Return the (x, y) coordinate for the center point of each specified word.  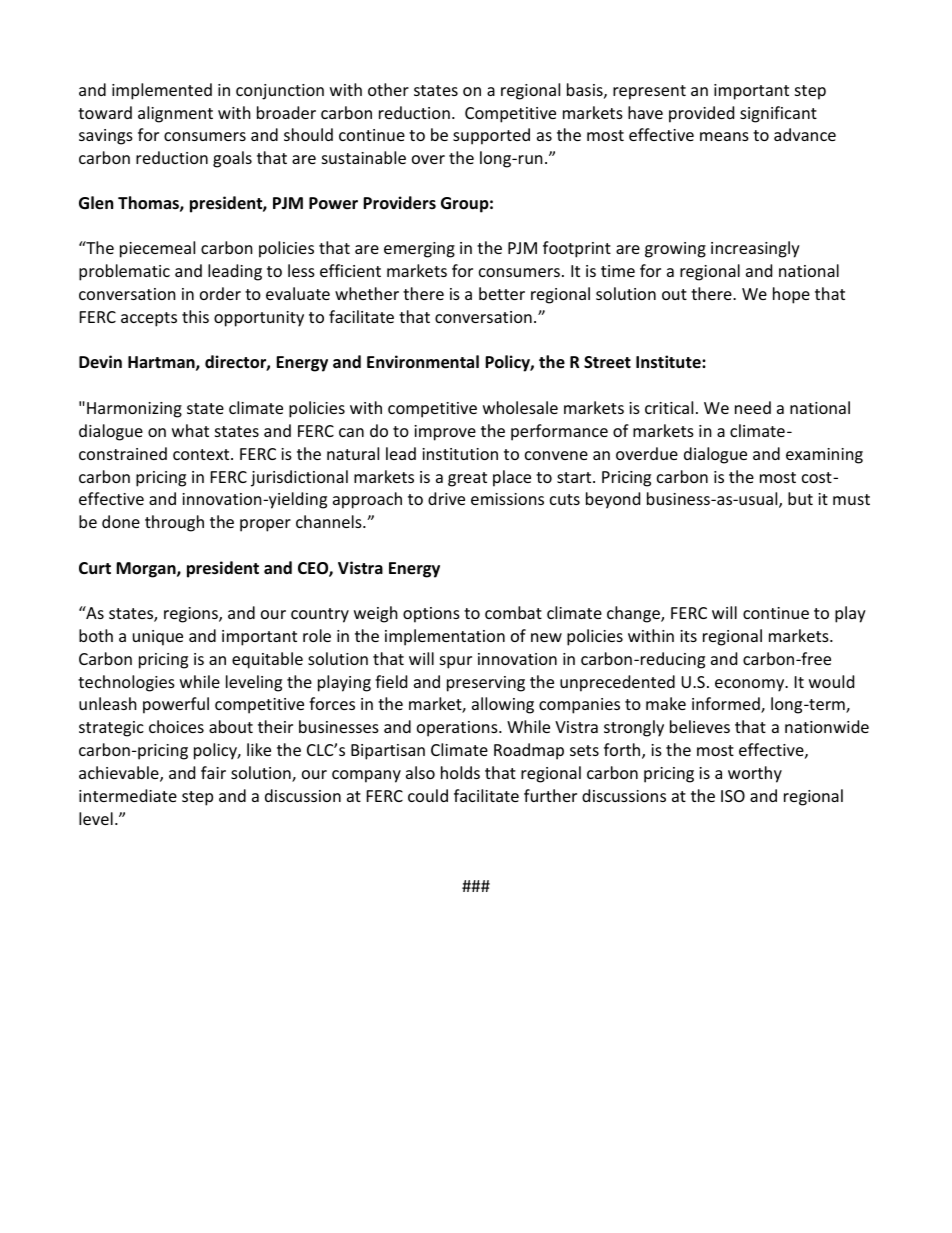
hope (791, 295)
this (195, 316)
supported (491, 136)
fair (213, 772)
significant (778, 114)
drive (446, 498)
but (800, 498)
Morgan (147, 570)
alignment (175, 114)
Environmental (423, 362)
